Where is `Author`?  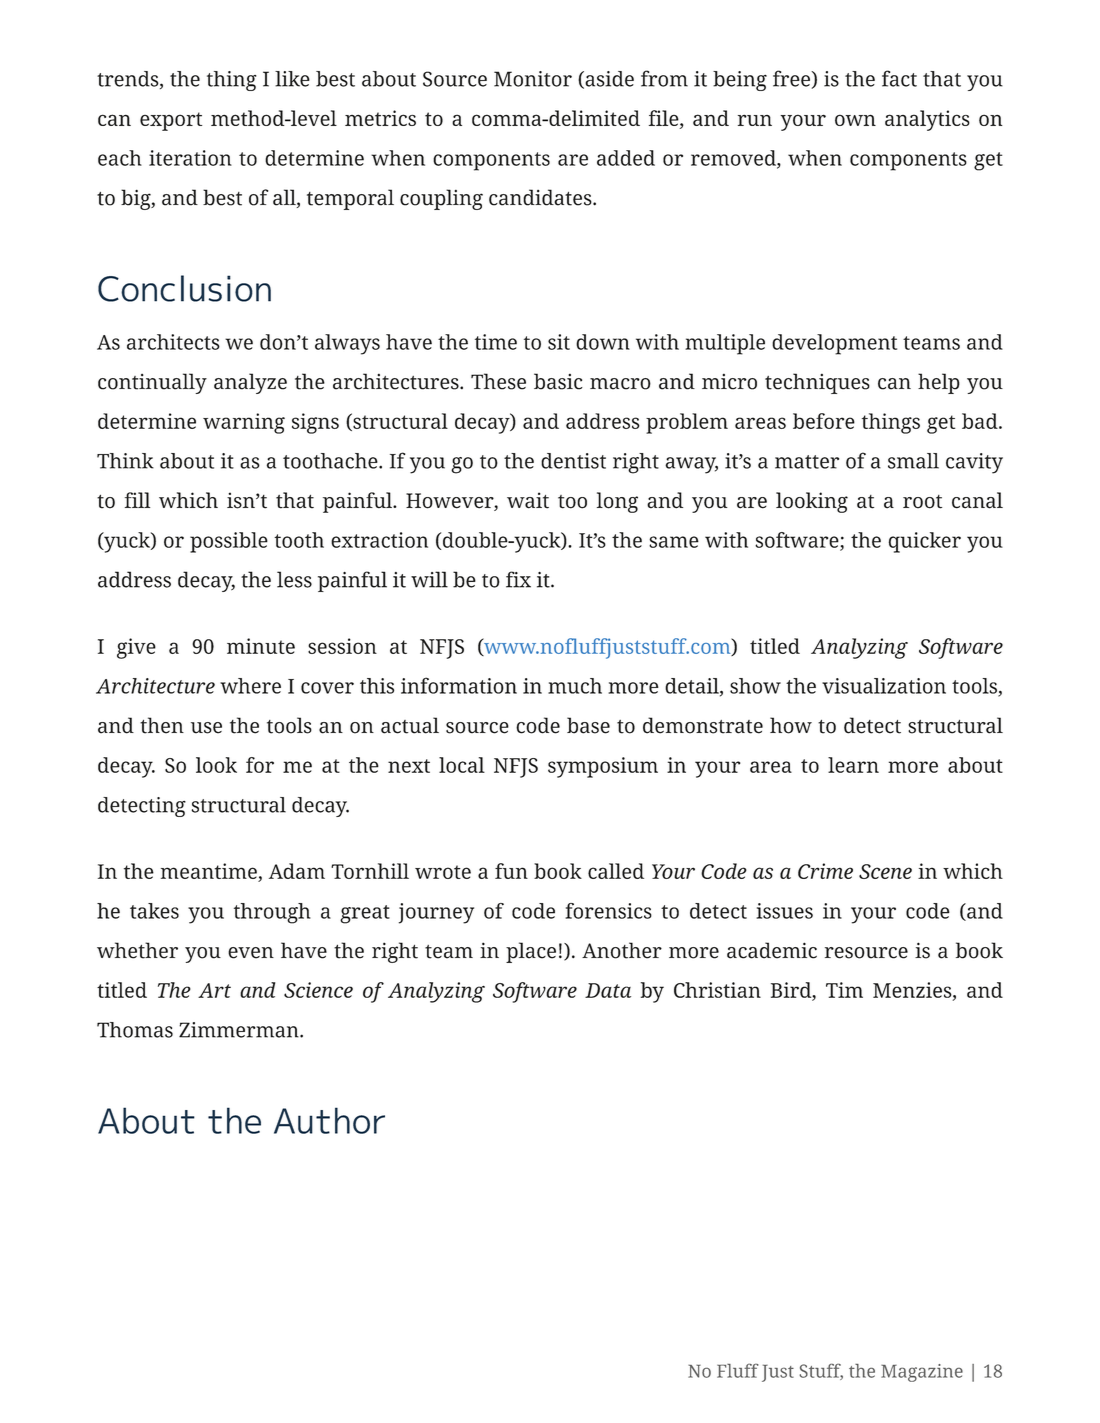 Author is located at coordinates (329, 1120).
